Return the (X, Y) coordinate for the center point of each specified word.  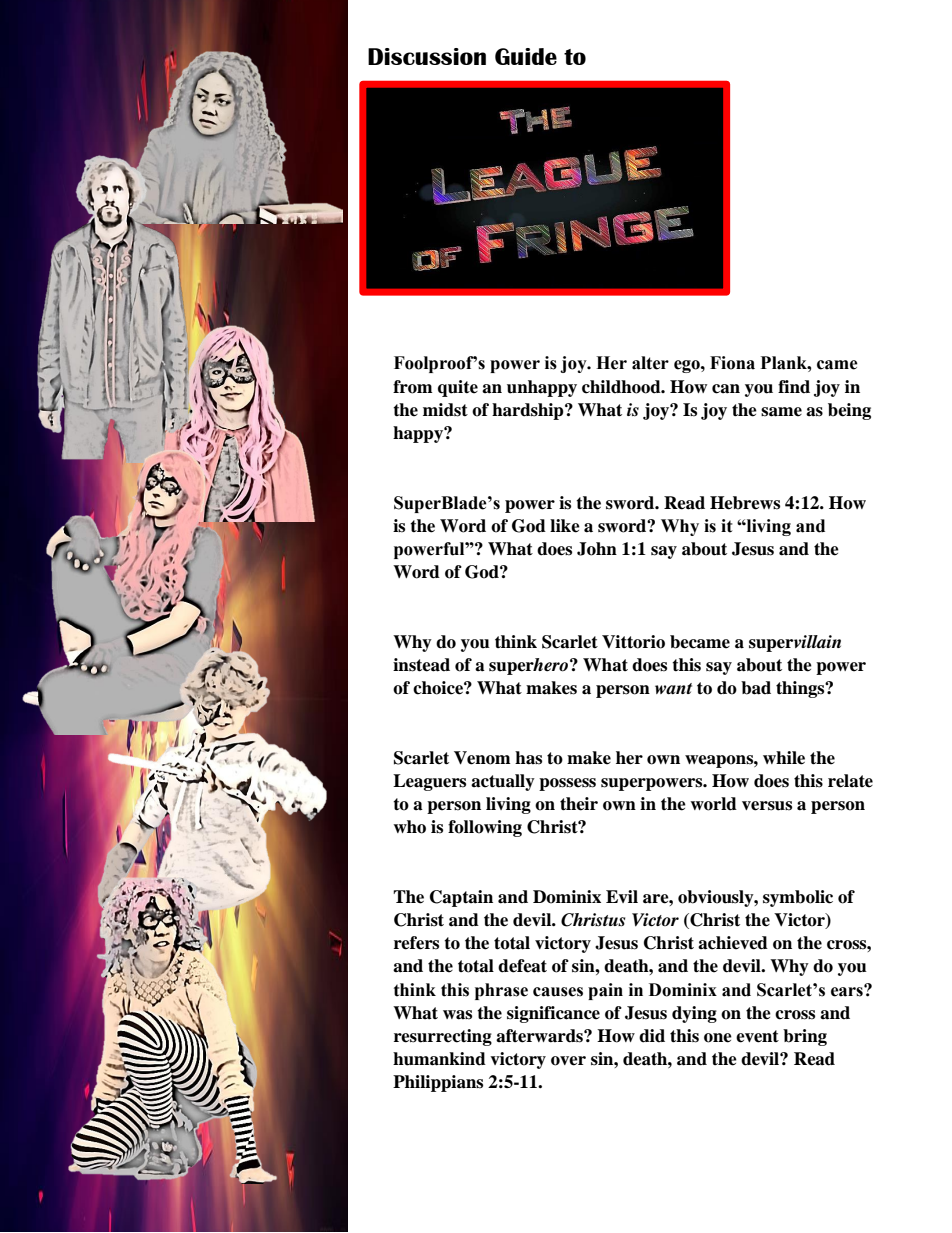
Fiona (732, 363)
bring (805, 1037)
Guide (526, 56)
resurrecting (443, 1037)
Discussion (427, 56)
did (652, 1036)
